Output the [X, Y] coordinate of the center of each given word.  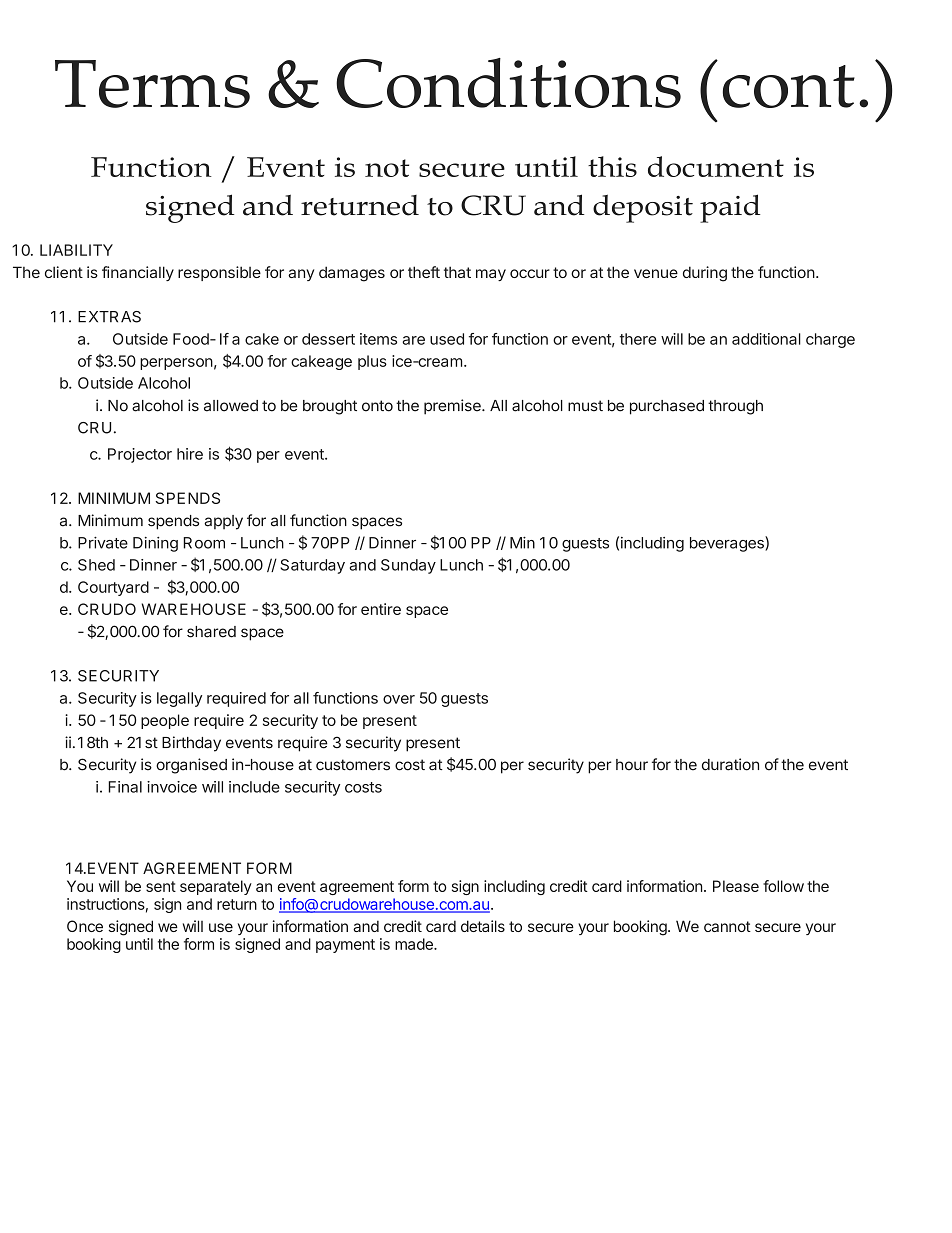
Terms [152, 84]
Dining [155, 544]
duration [730, 764]
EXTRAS [109, 317]
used [447, 339]
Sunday [408, 566]
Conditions [508, 83]
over [399, 699]
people [165, 721]
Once [85, 926]
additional [766, 339]
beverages [728, 544]
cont [789, 86]
